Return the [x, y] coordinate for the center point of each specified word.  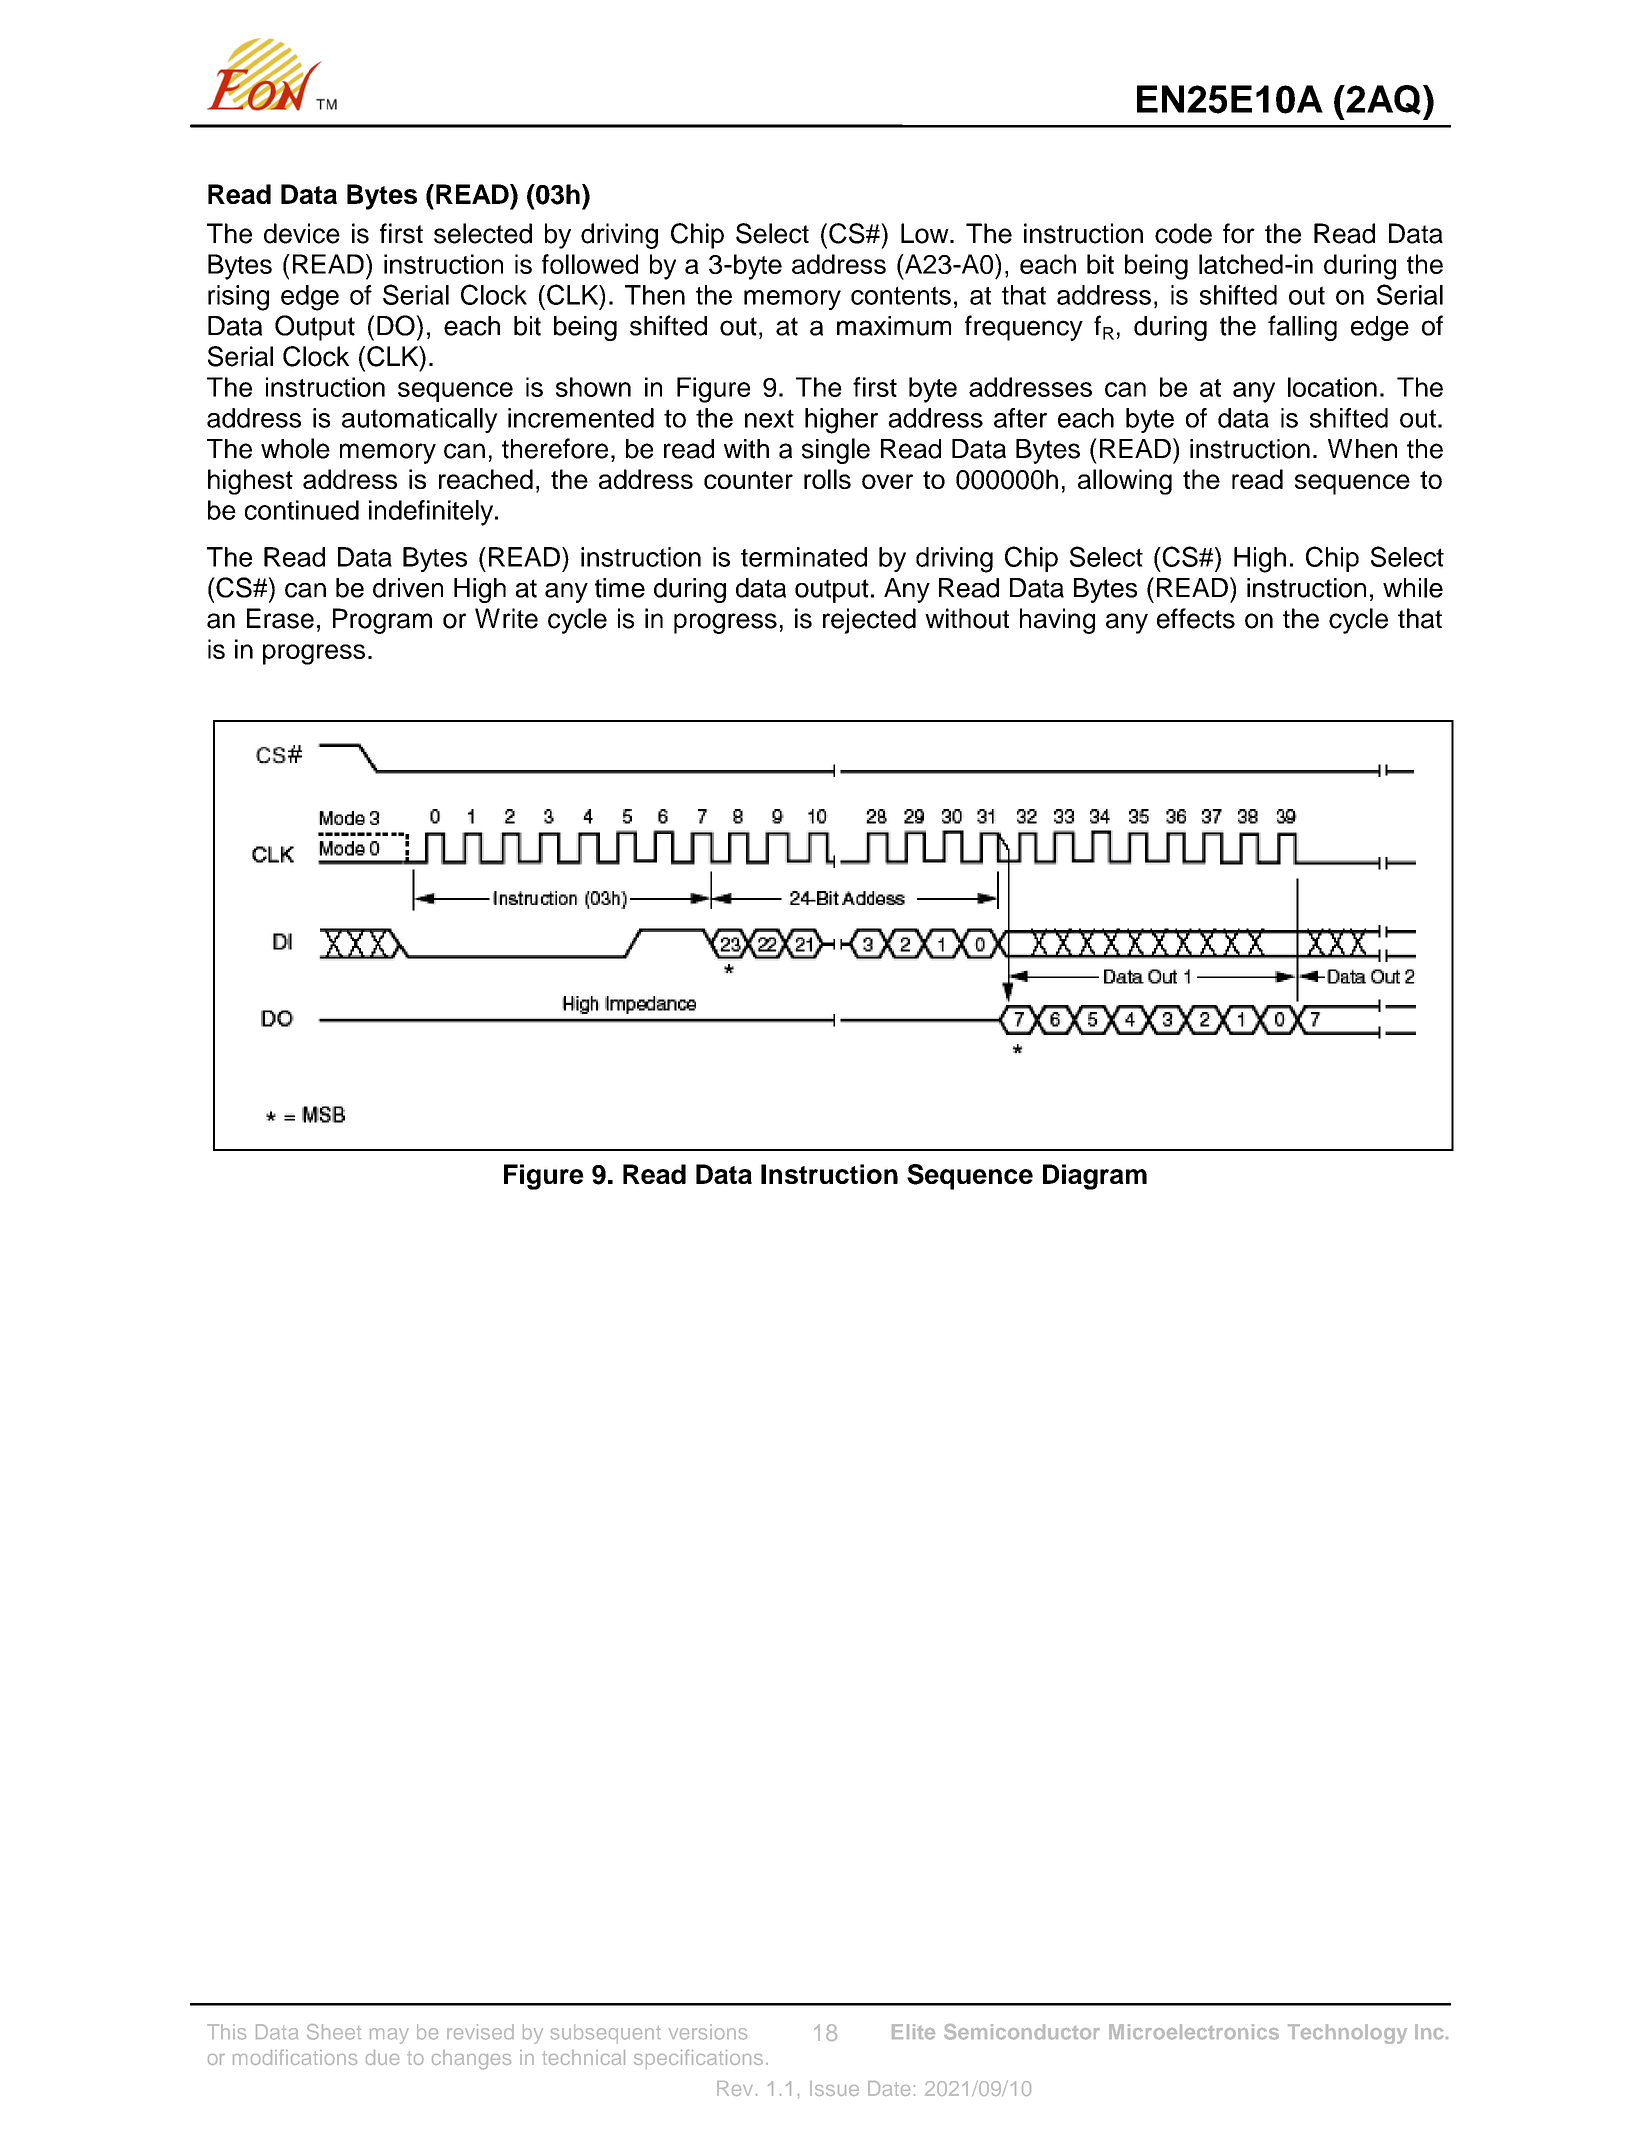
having [1057, 621]
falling [1302, 328]
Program [382, 621]
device [302, 233]
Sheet [334, 2032]
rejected [869, 621]
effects [1196, 618]
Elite [913, 2032]
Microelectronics [1194, 2032]
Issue [834, 2088]
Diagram [1095, 1177]
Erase [280, 618]
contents [901, 295]
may [389, 2036]
